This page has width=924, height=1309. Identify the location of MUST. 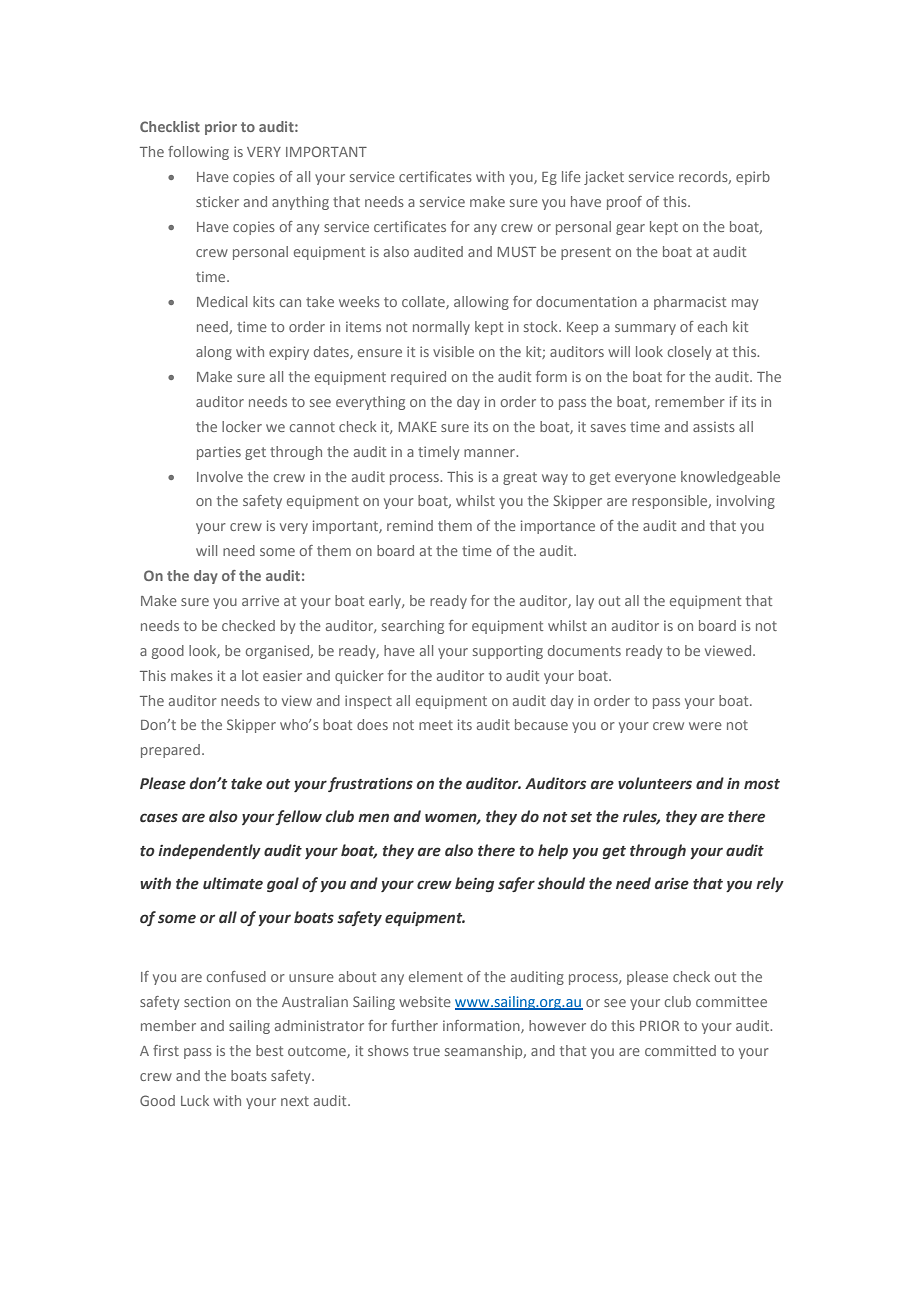
(517, 251).
